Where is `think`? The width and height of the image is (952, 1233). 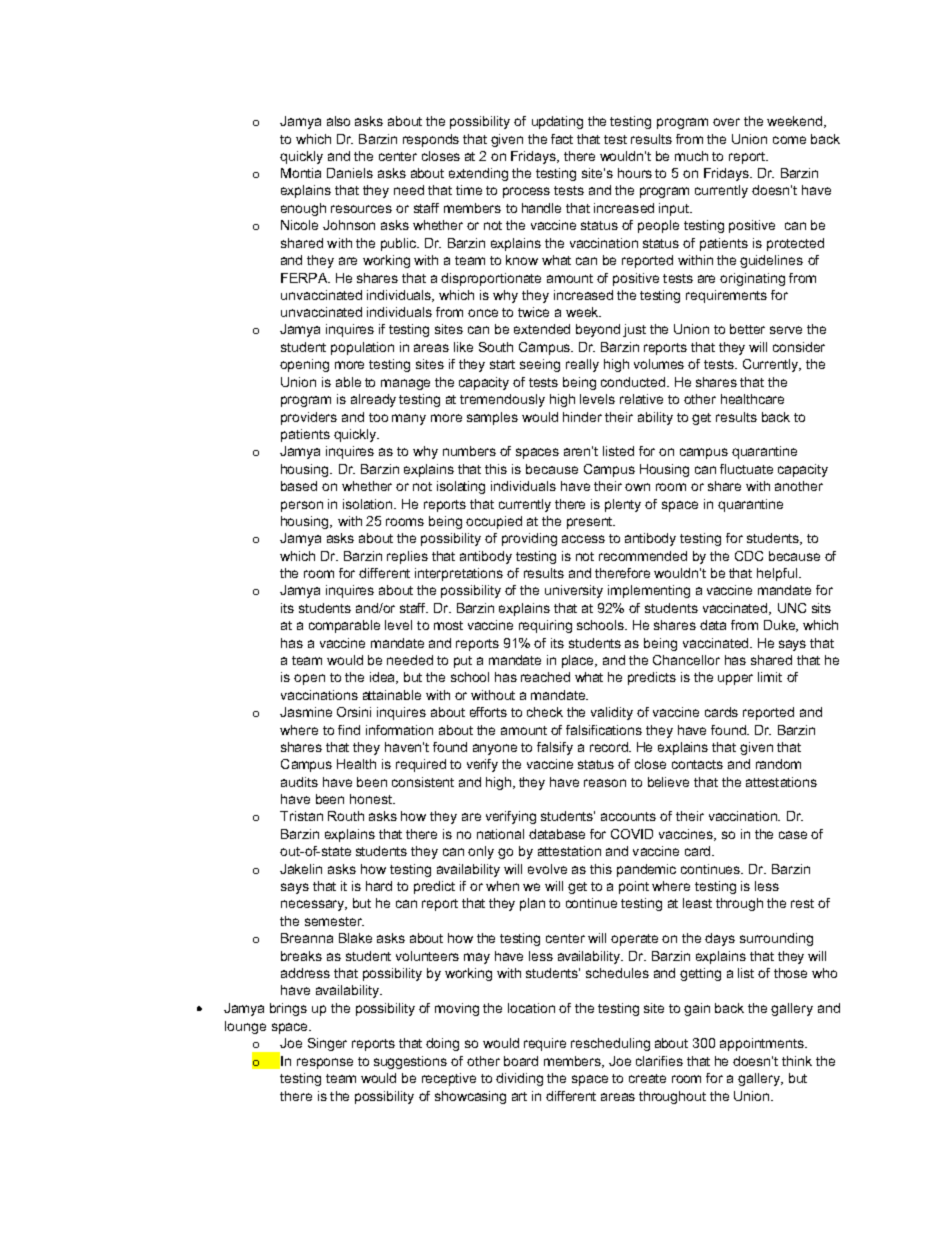 think is located at coordinates (797, 1061).
